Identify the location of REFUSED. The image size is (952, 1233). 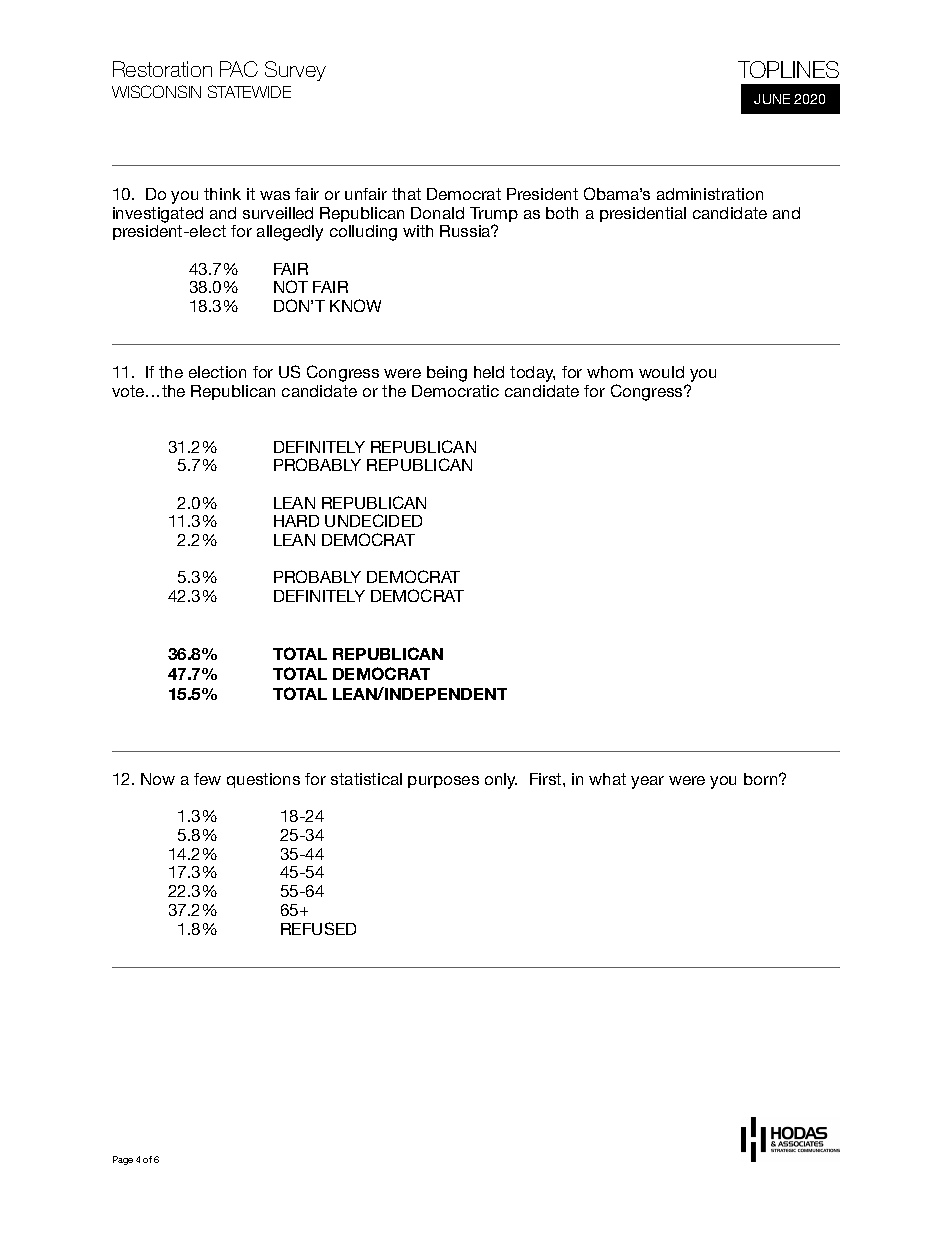
(318, 928).
